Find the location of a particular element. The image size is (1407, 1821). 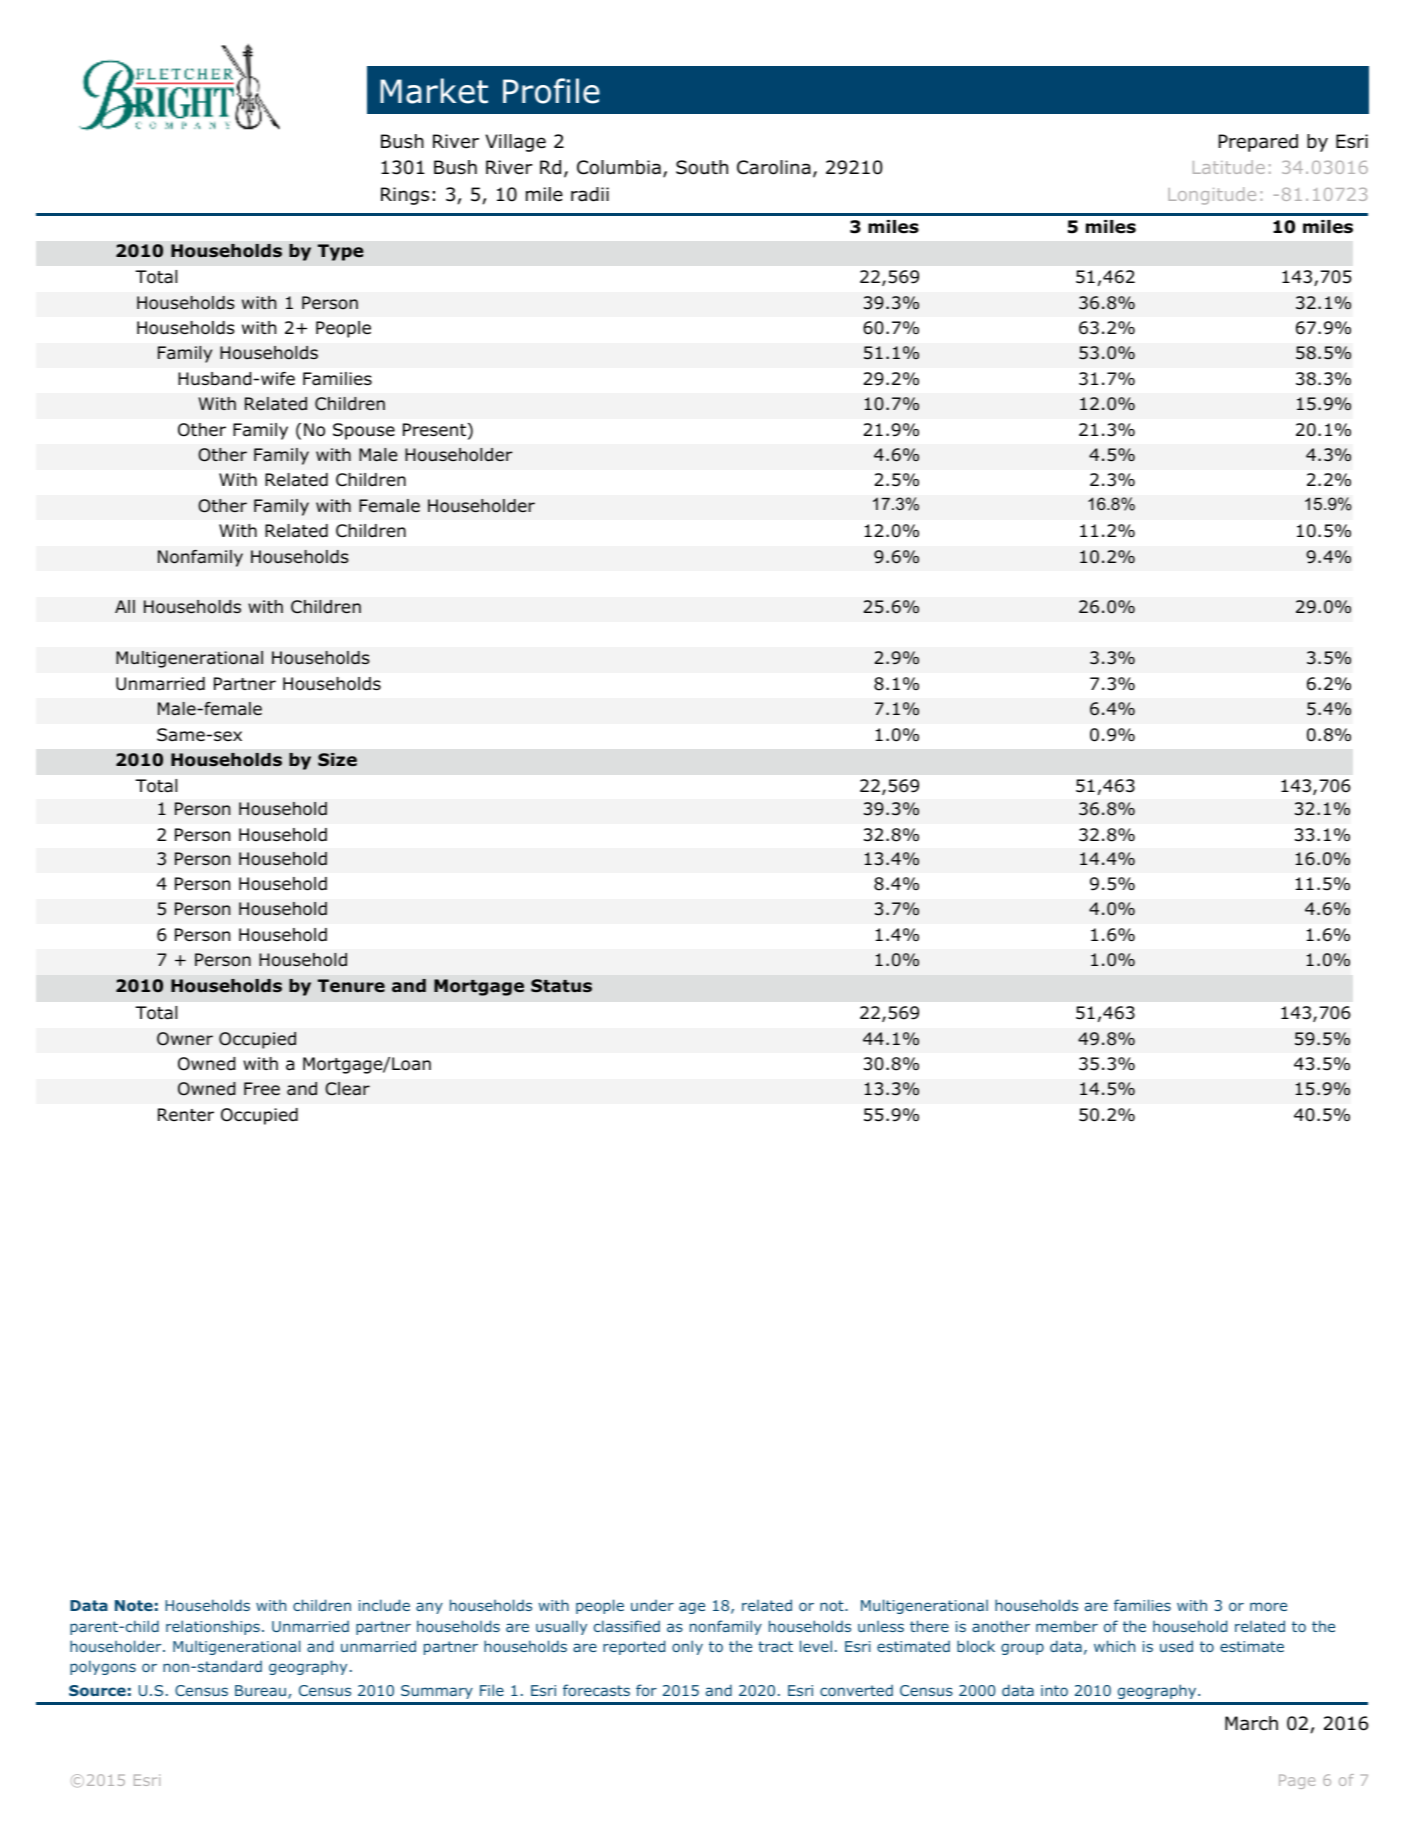

Status is located at coordinates (561, 986).
